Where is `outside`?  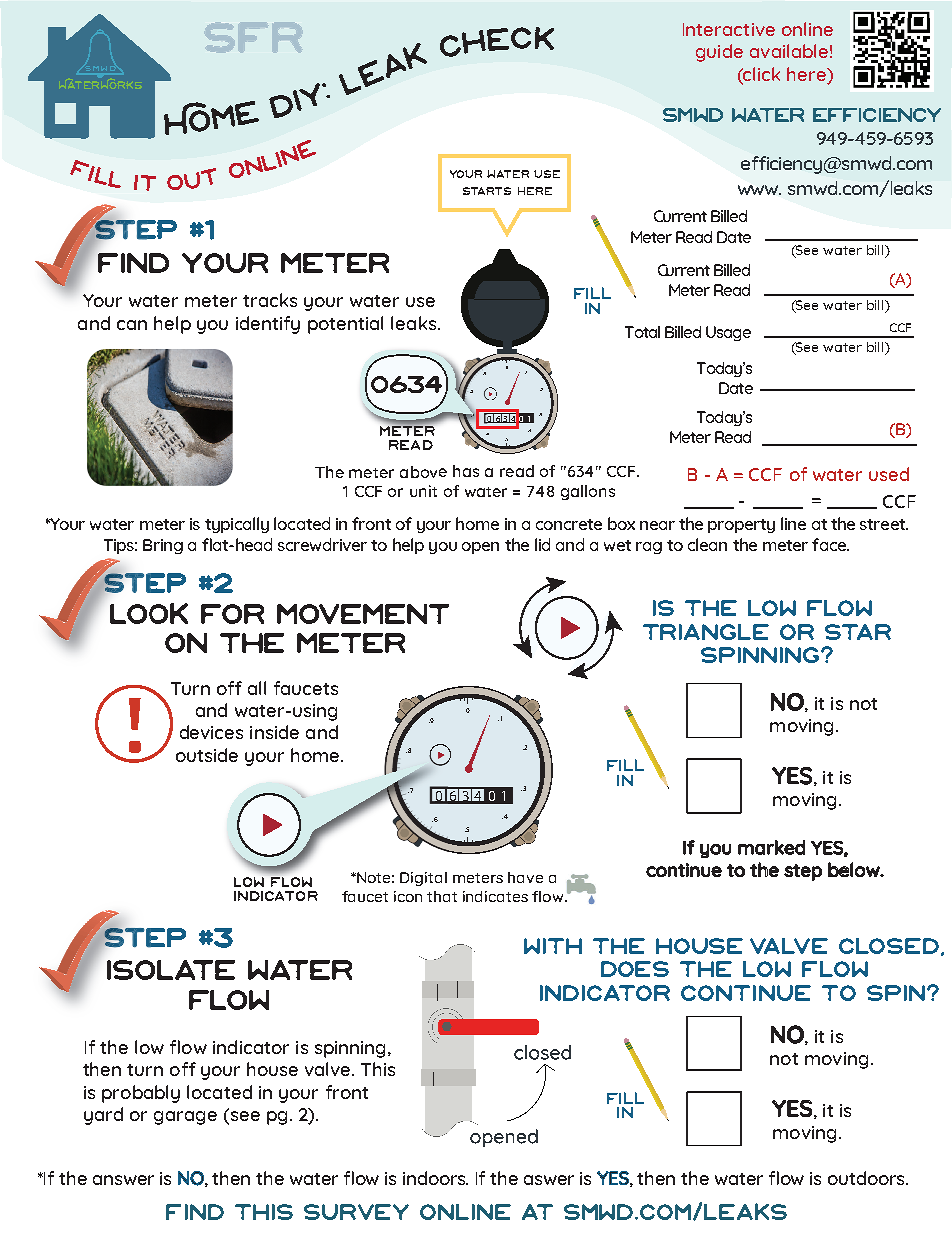
outside is located at coordinates (207, 755).
